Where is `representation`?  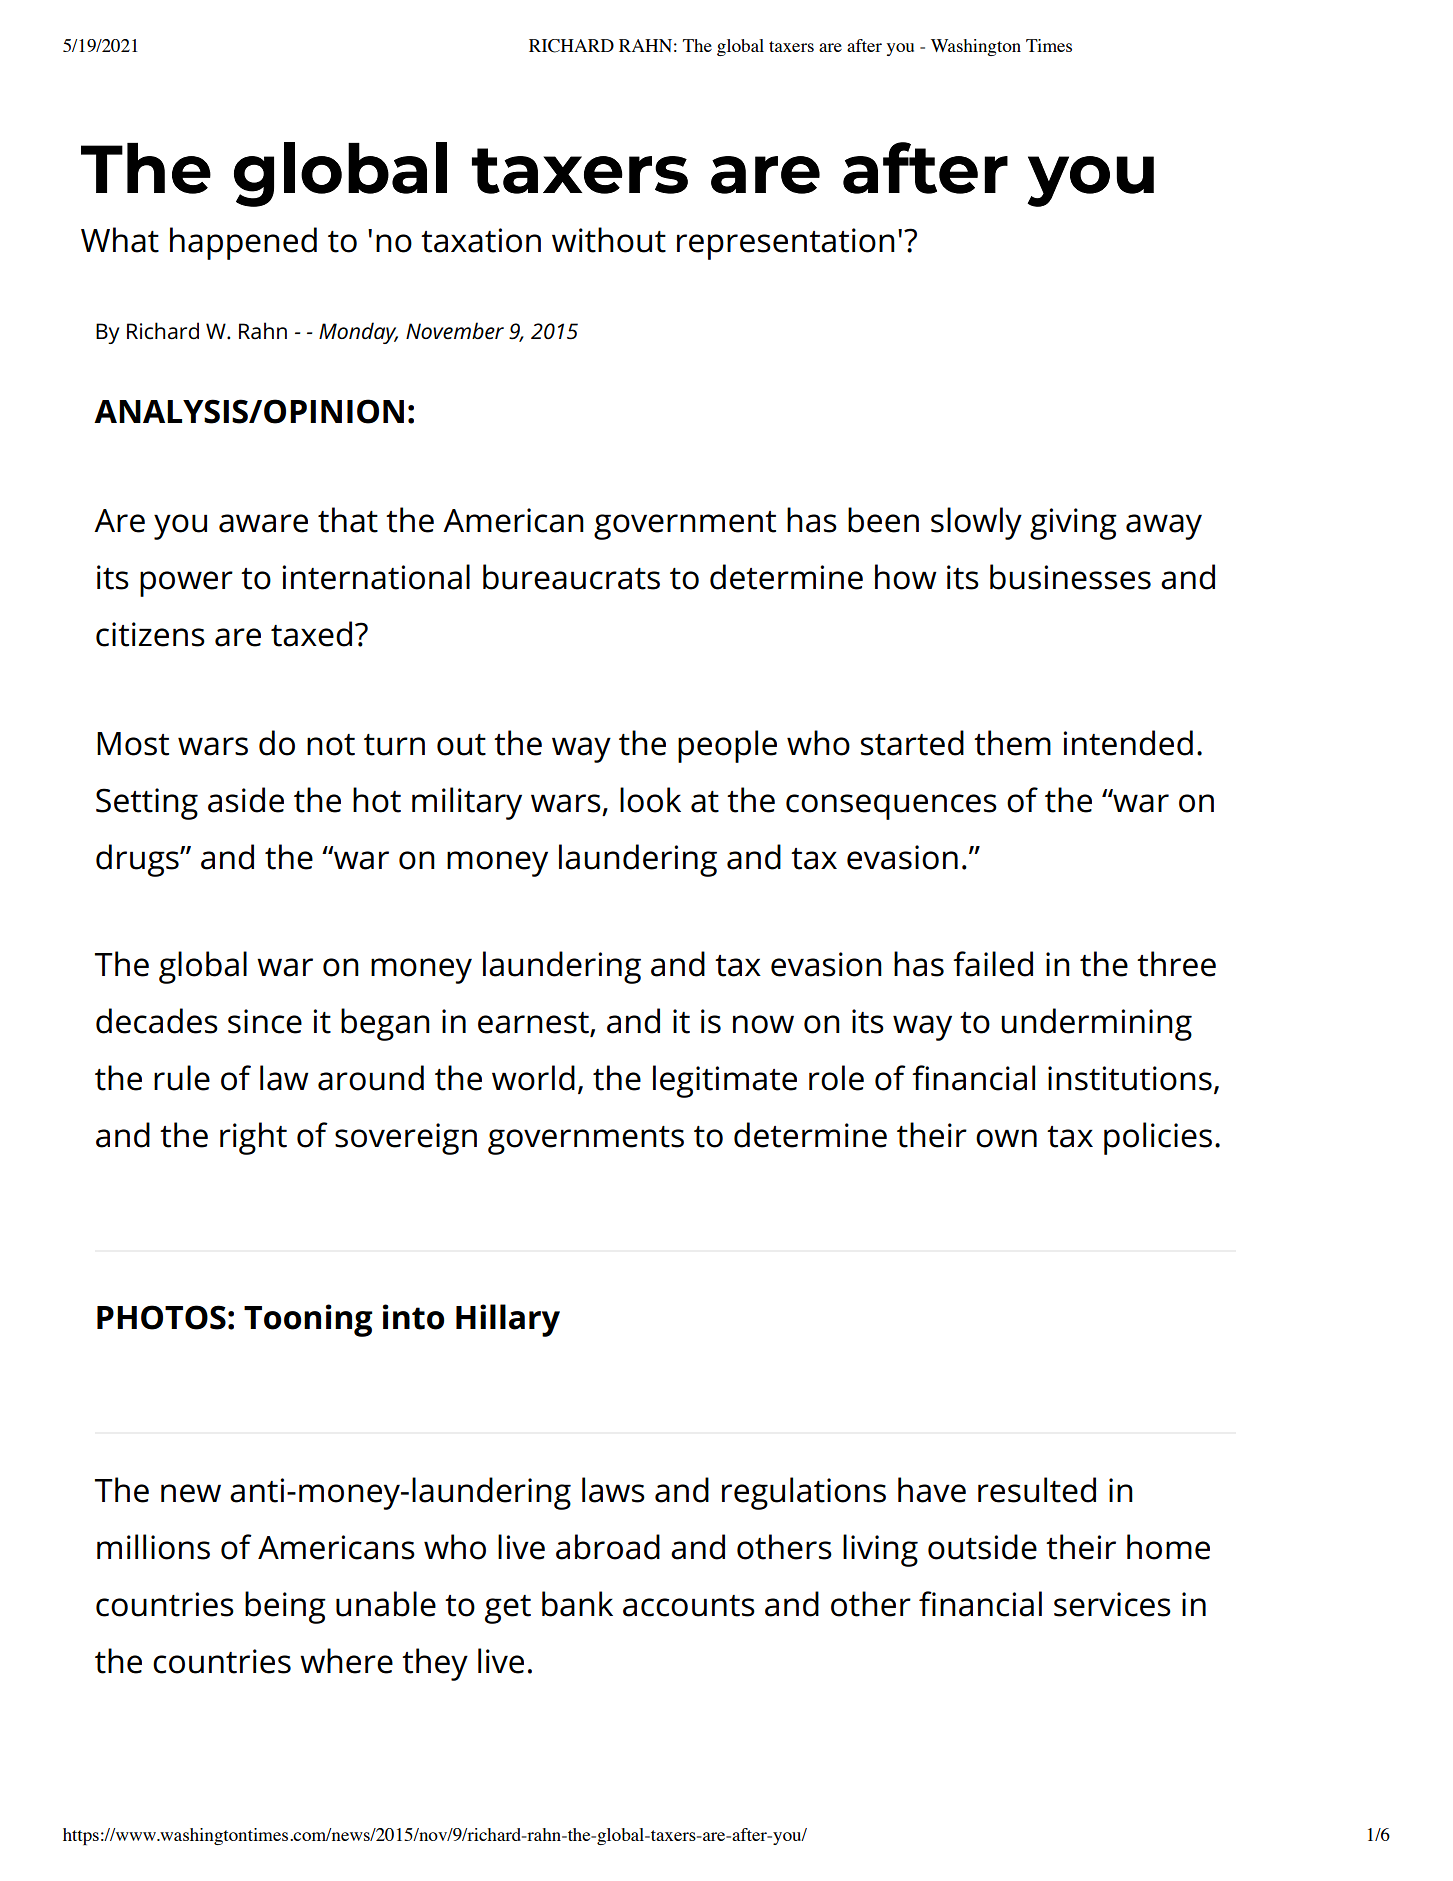
representation is located at coordinates (786, 244).
